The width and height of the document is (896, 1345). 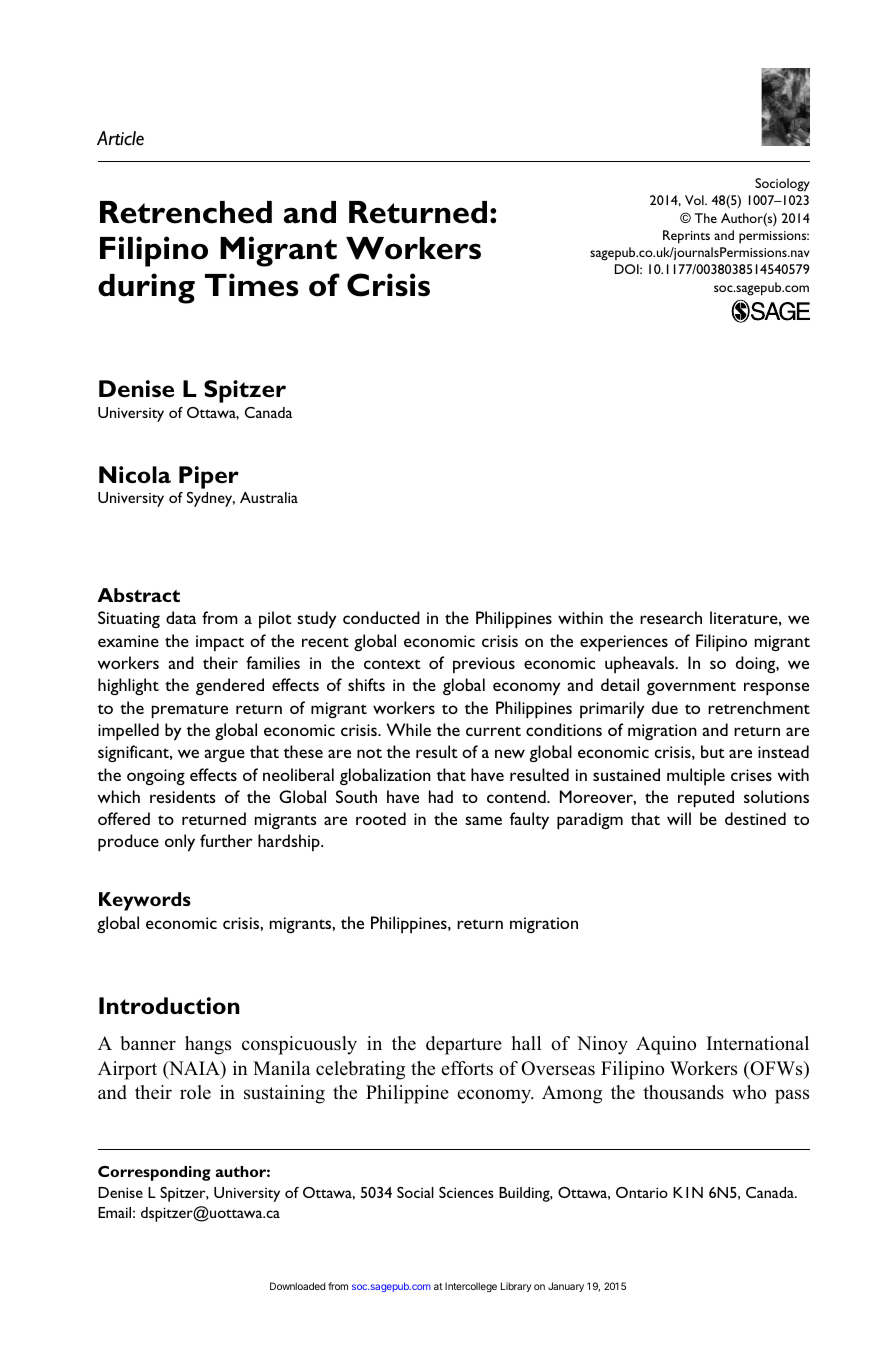 What do you see at coordinates (224, 755) in the document?
I see `argue` at bounding box center [224, 755].
